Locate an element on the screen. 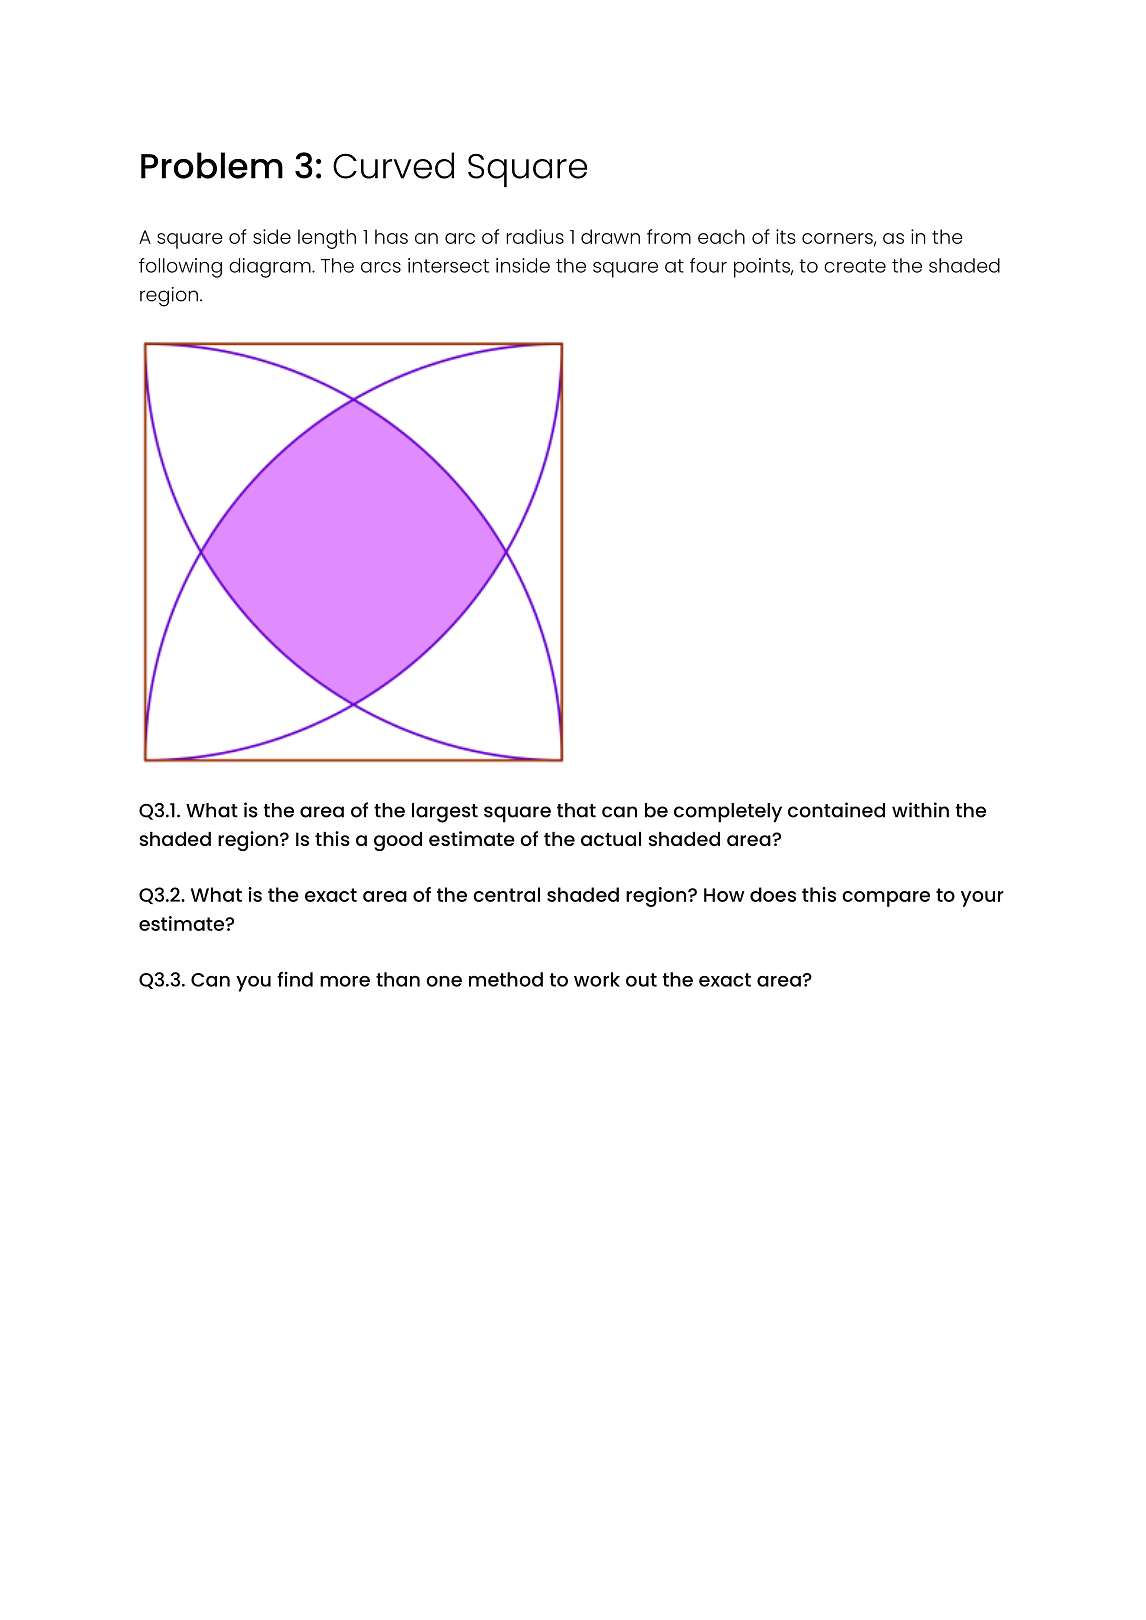  contained is located at coordinates (836, 810).
